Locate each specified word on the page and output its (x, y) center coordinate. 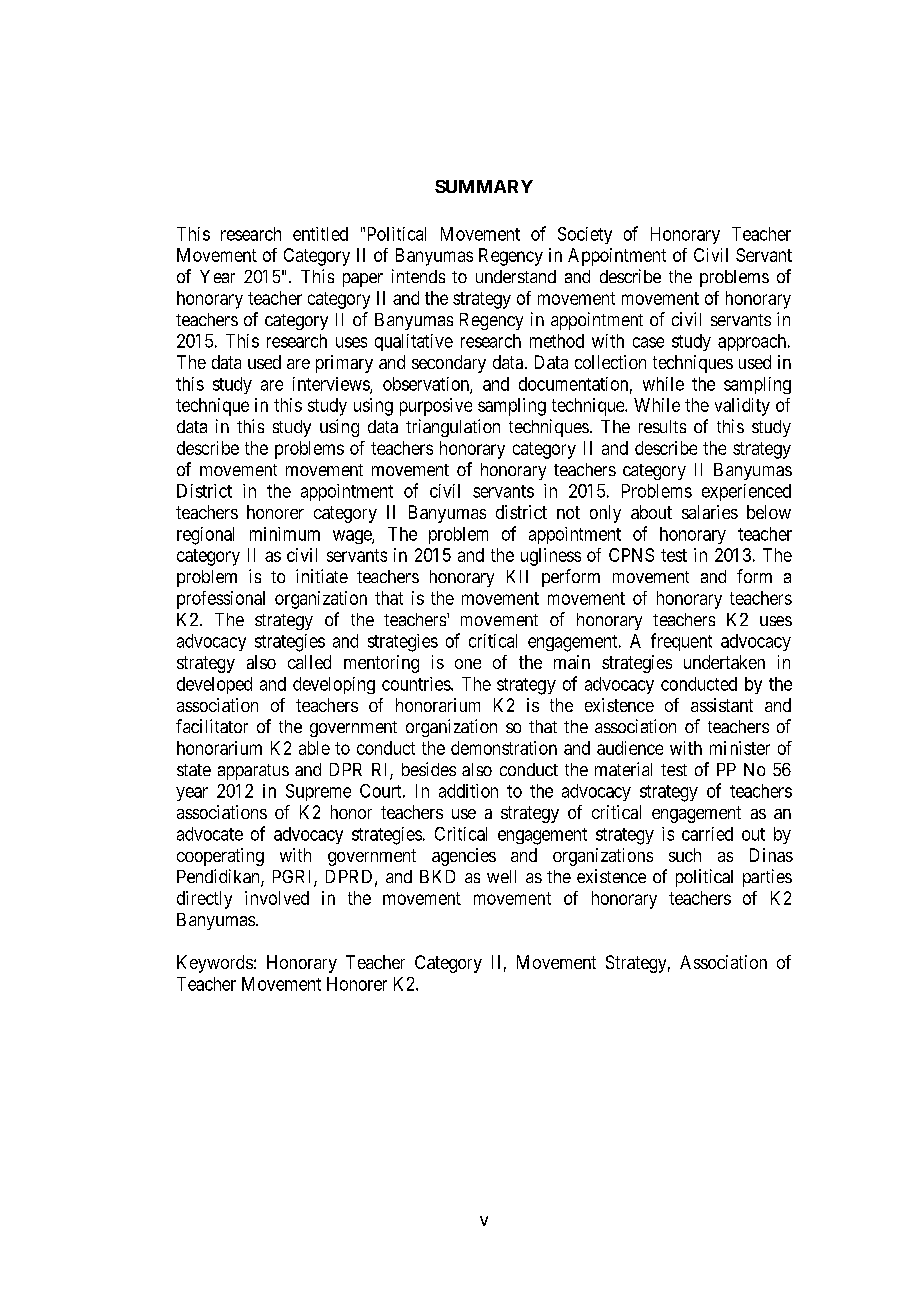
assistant (722, 705)
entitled (320, 234)
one (468, 664)
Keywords (215, 964)
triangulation (453, 428)
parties (767, 878)
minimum (285, 534)
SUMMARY (484, 186)
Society (585, 235)
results (662, 426)
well (501, 876)
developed (214, 685)
